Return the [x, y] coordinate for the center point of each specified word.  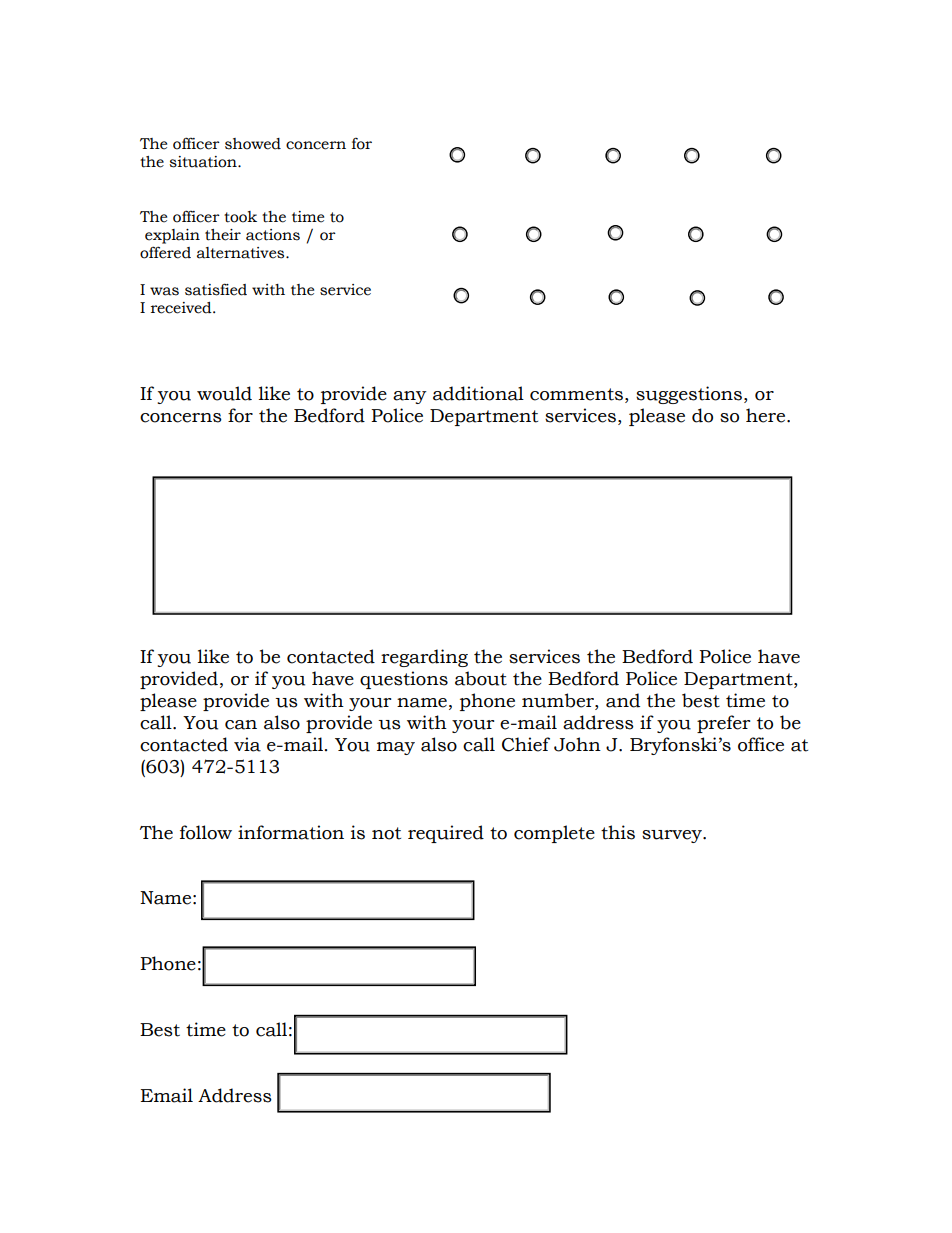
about [481, 678]
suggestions [690, 395]
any [410, 397]
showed [253, 144]
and [623, 700]
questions [404, 680]
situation [204, 162]
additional [478, 393]
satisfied [216, 289]
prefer [723, 724]
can [241, 725]
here [767, 415]
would [224, 393]
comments [576, 394]
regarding [424, 658]
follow [206, 832]
